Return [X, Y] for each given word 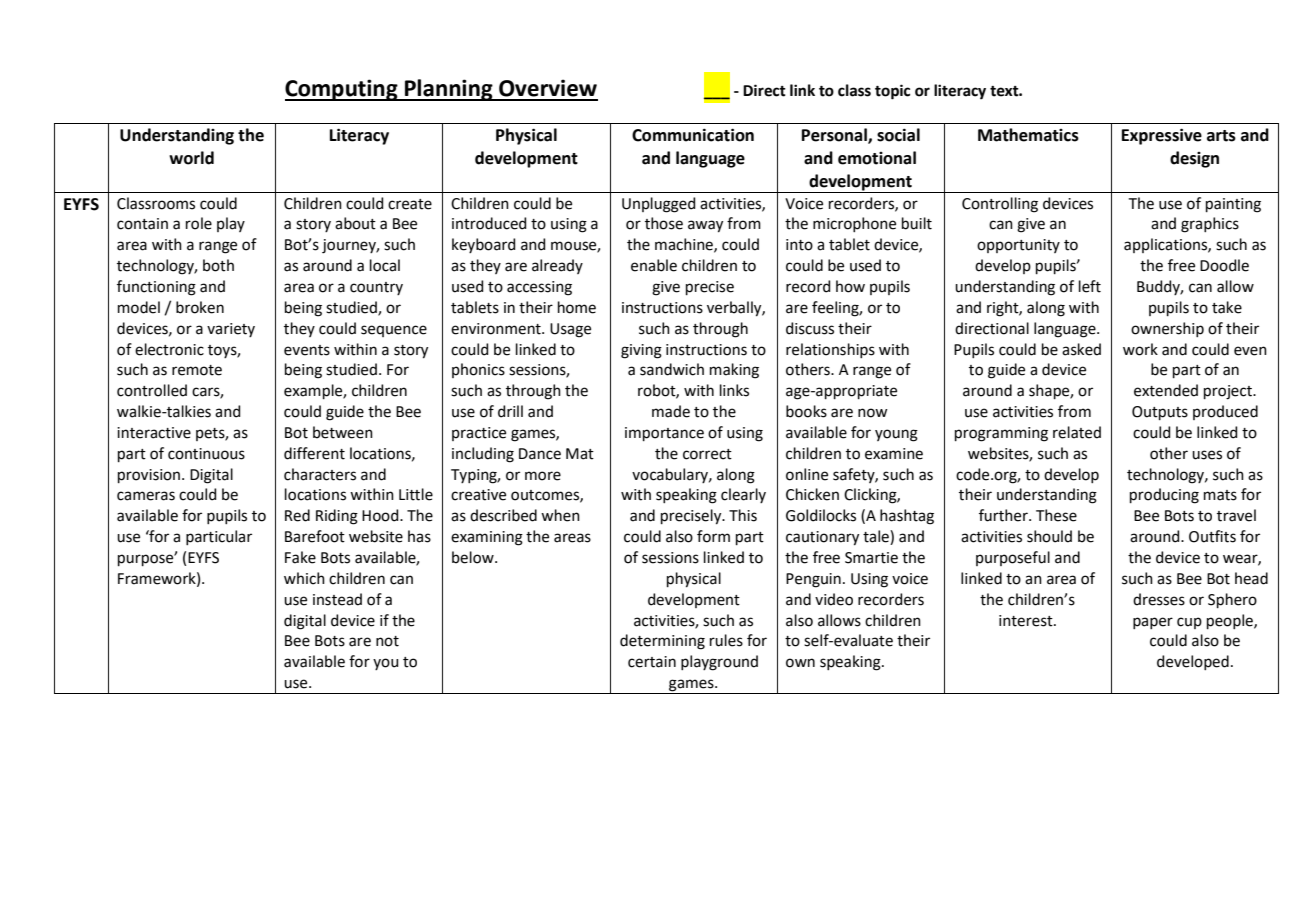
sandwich [672, 369]
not [387, 641]
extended [1166, 390]
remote [197, 370]
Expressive [1162, 136]
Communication [693, 135]
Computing [342, 90]
